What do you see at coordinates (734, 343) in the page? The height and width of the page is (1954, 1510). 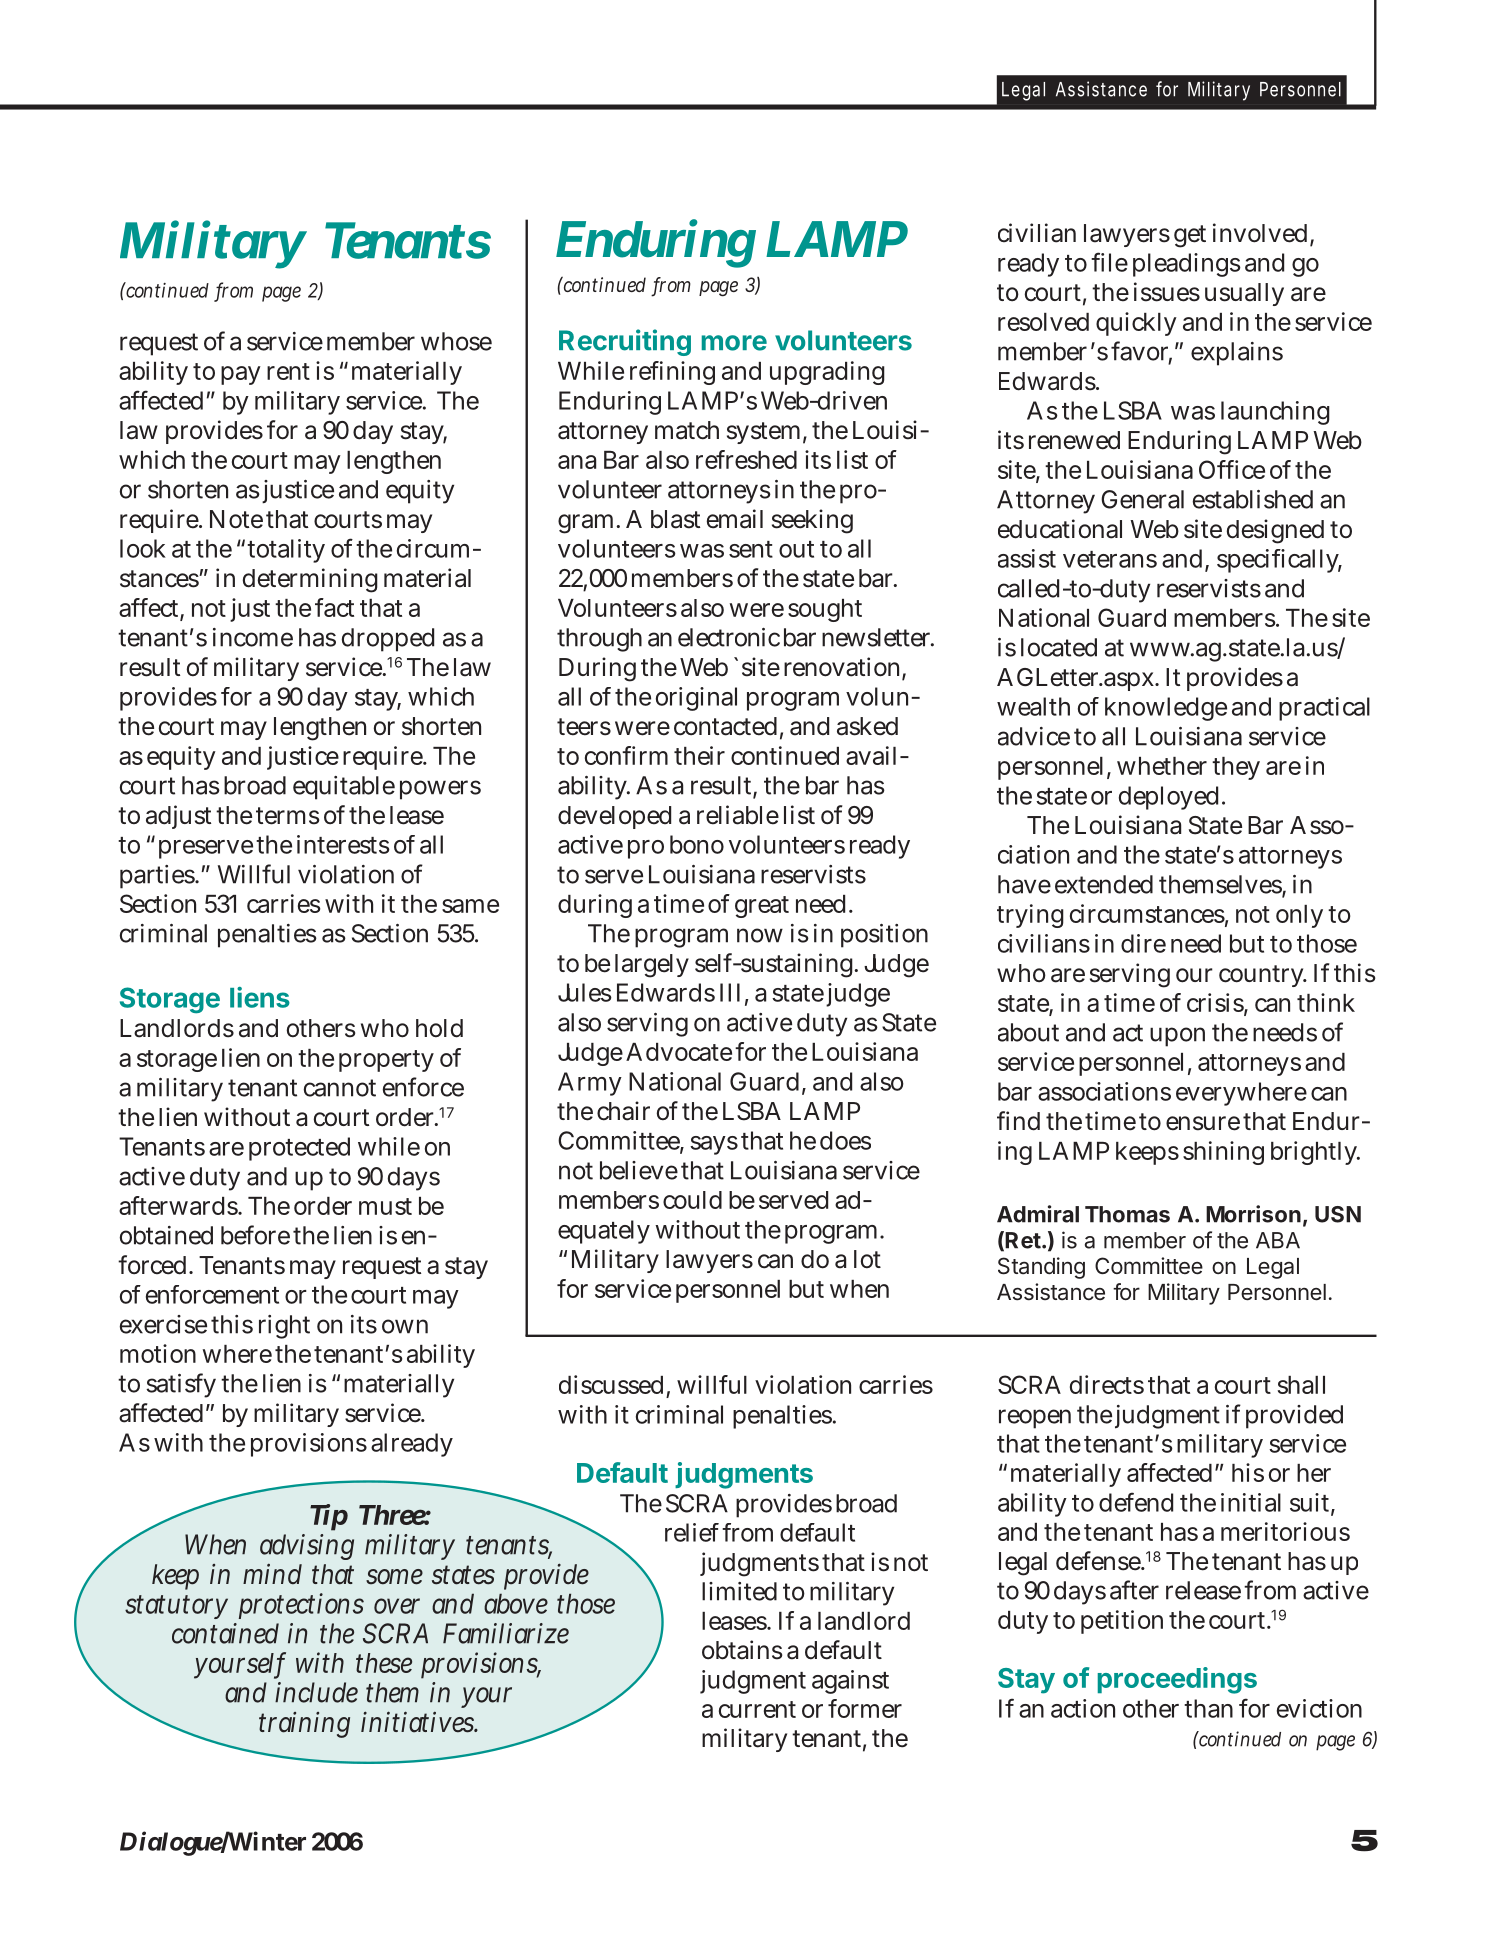 I see `more` at bounding box center [734, 343].
